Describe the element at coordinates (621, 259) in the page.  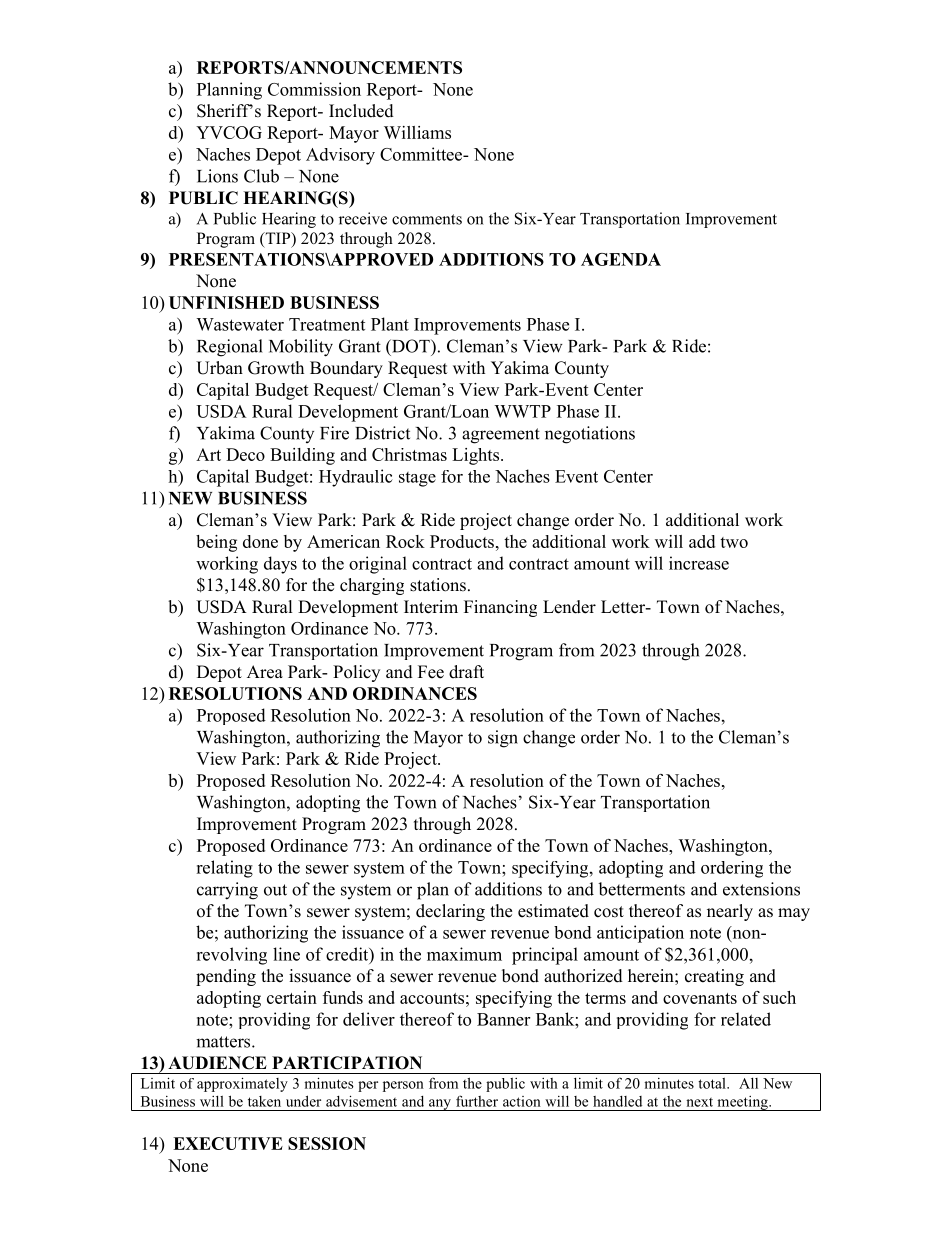
I see `AGENDA` at that location.
